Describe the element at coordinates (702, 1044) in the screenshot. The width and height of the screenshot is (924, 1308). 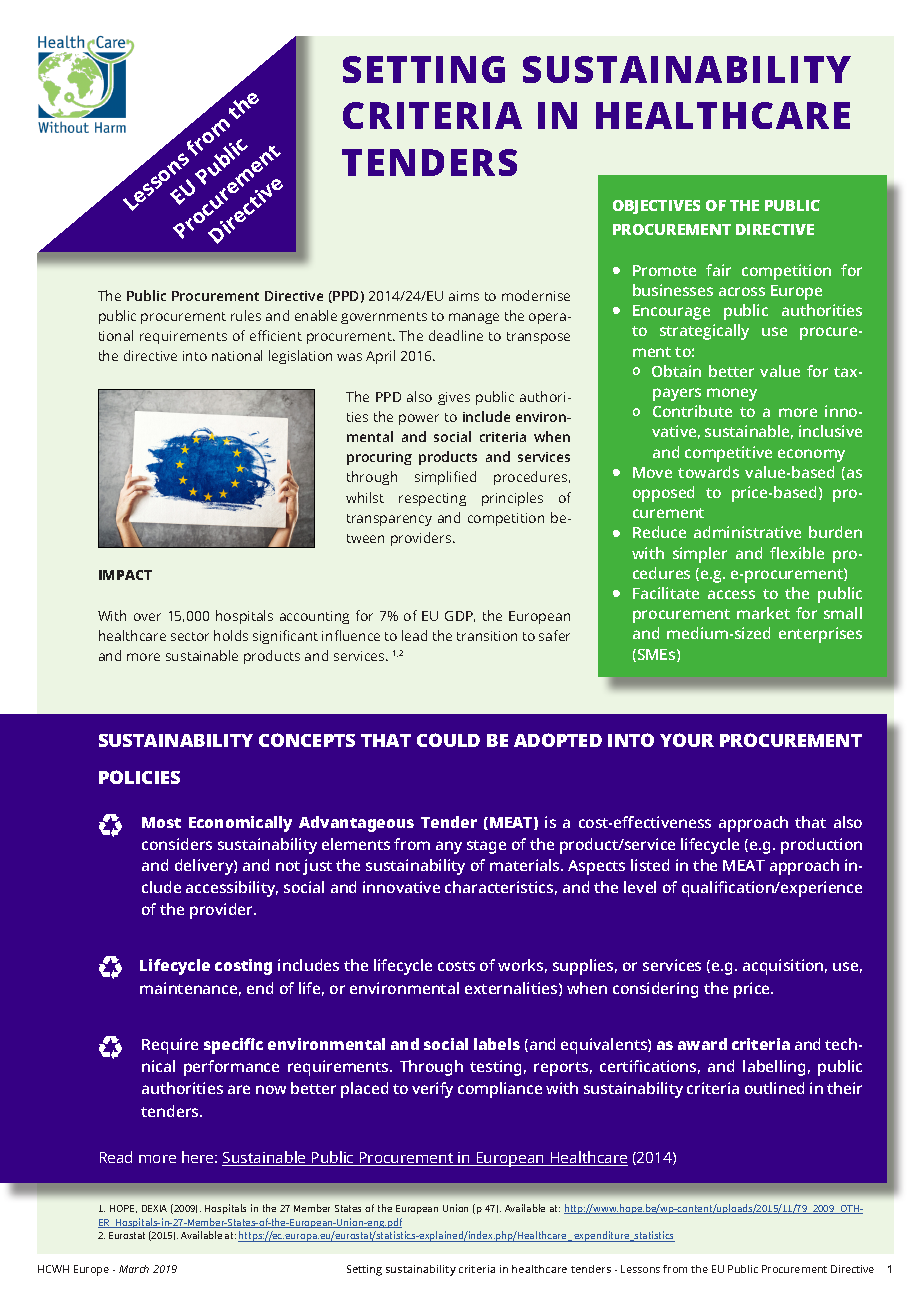
I see `award` at that location.
